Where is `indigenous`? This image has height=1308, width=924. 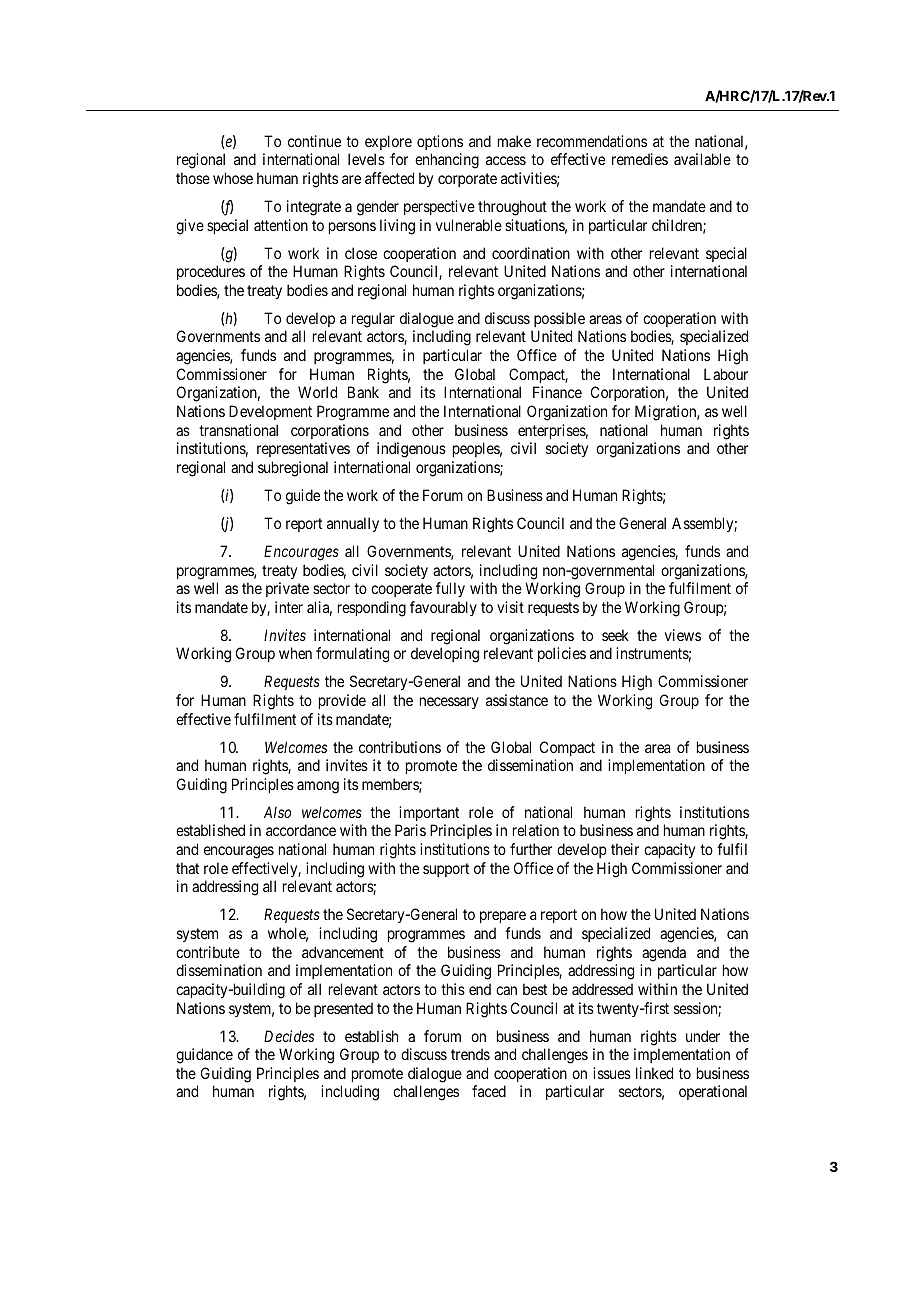 indigenous is located at coordinates (411, 450).
